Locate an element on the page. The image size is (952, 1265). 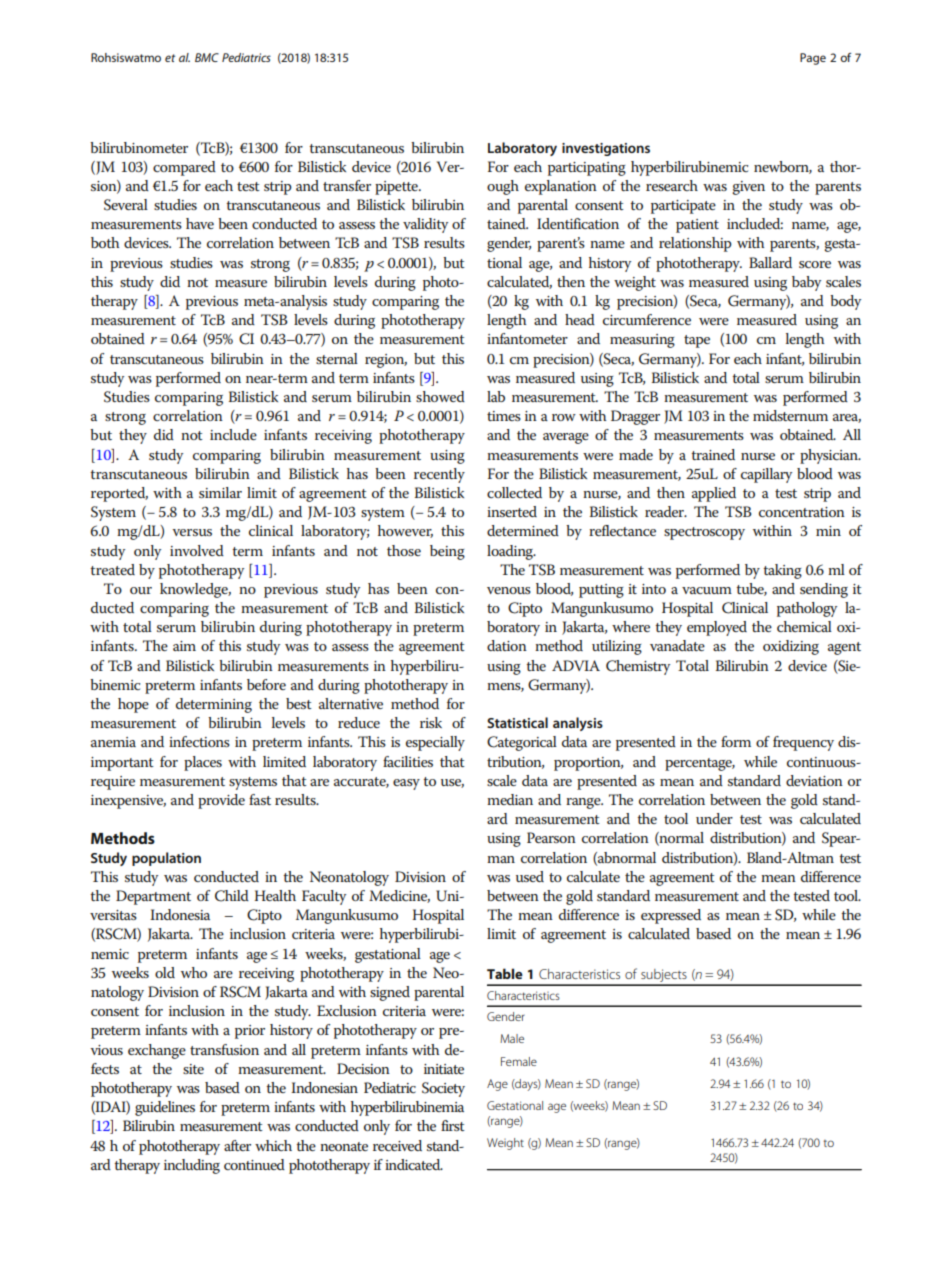
venous is located at coordinates (509, 590).
